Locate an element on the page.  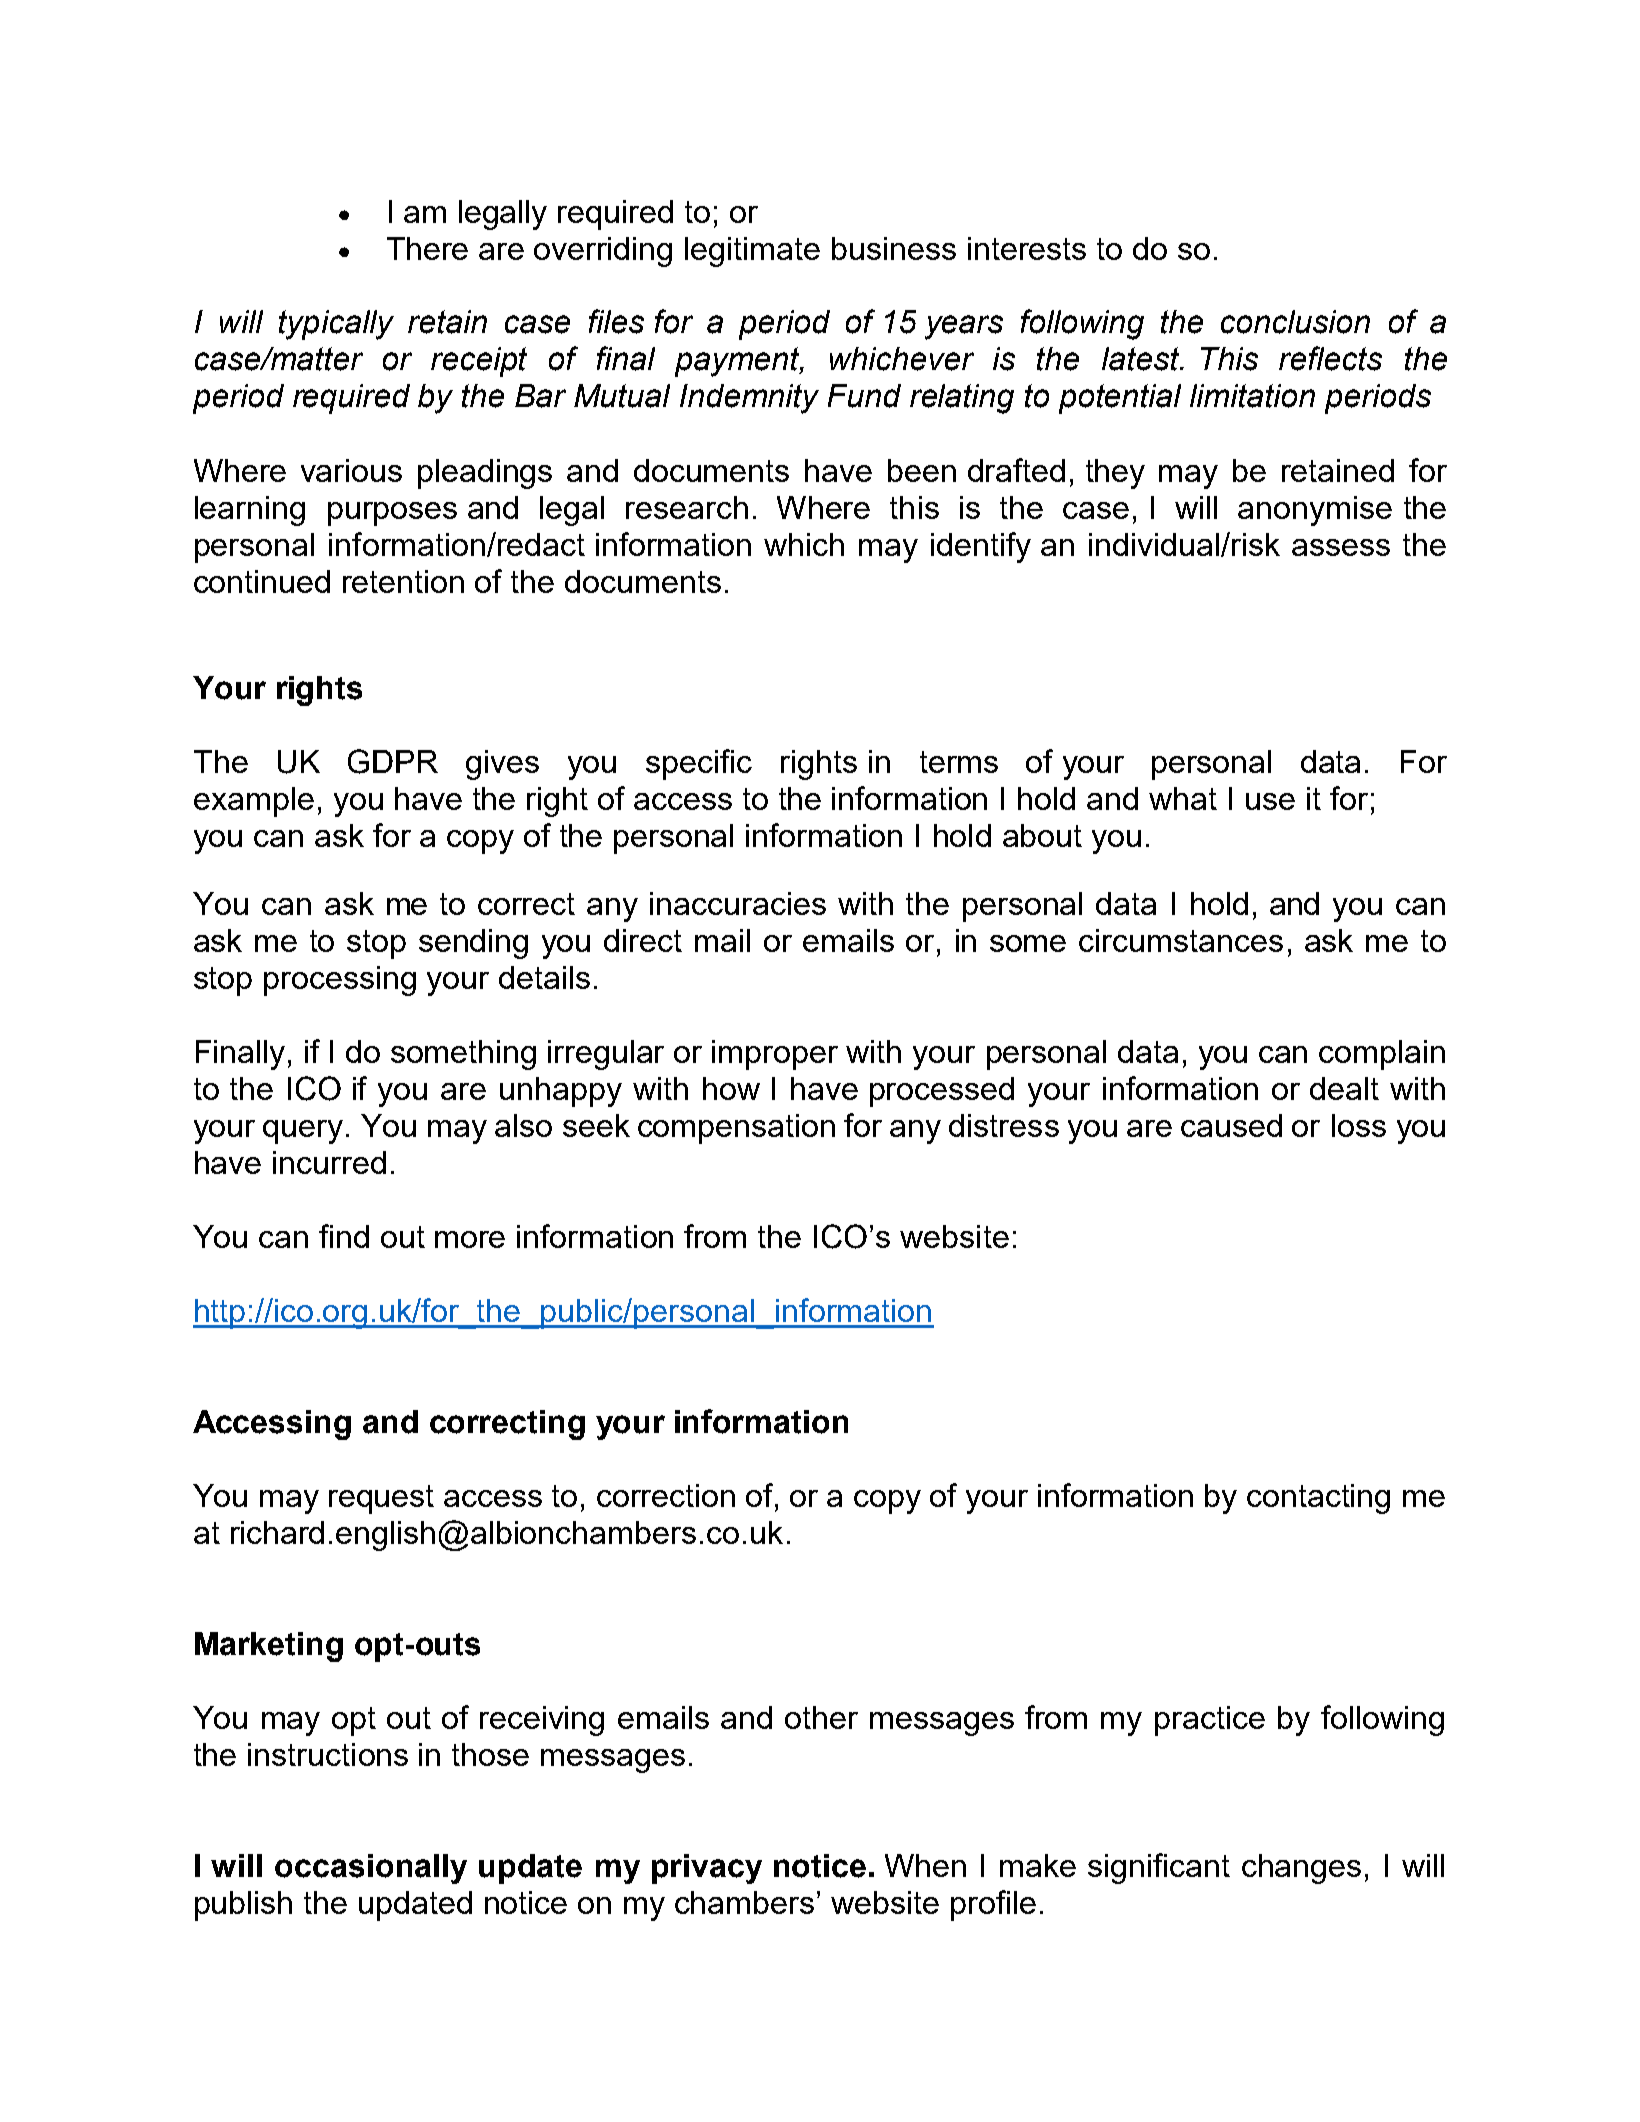
typically is located at coordinates (336, 325).
